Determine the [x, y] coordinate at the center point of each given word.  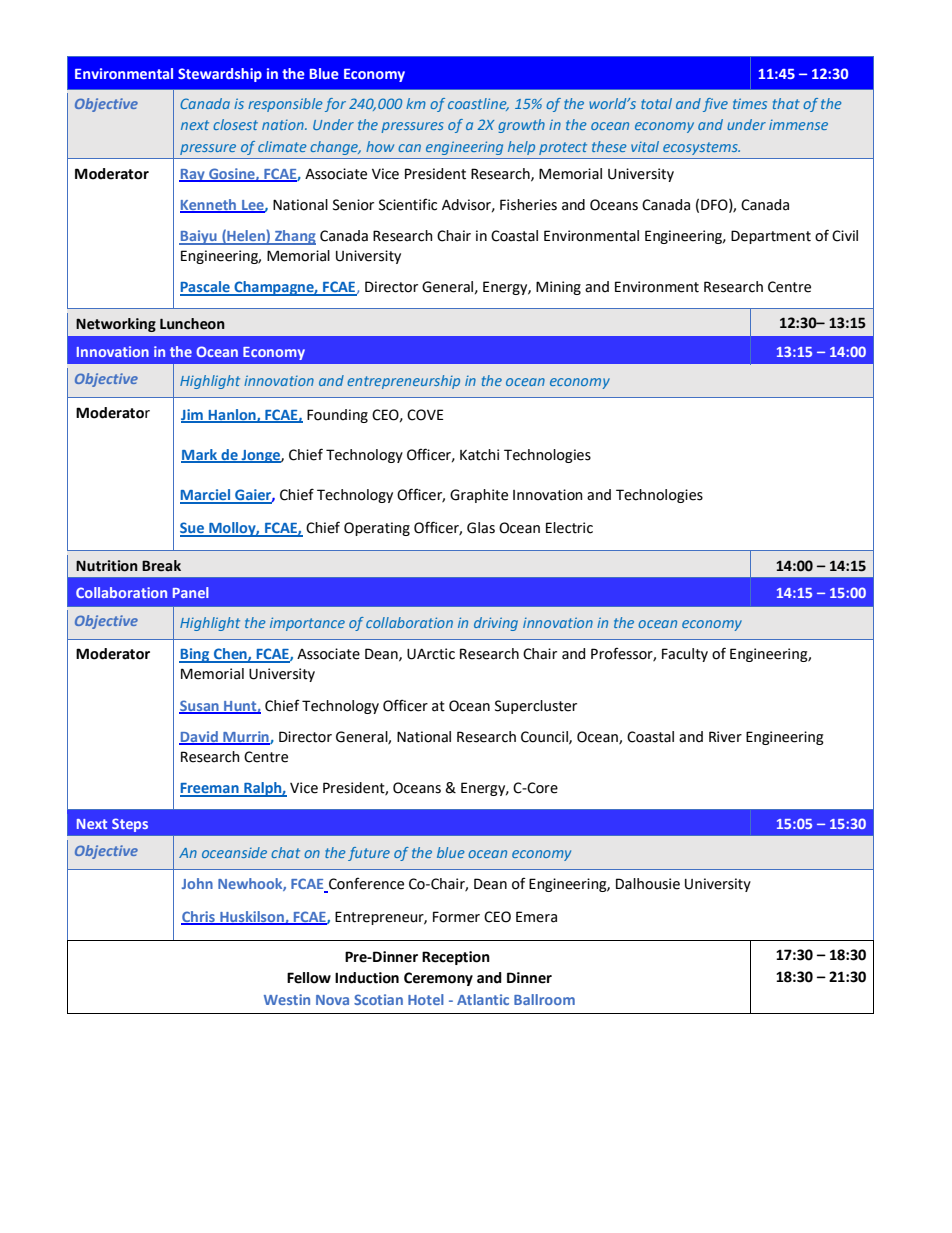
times [750, 103]
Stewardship [220, 75]
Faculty [685, 655]
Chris [199, 918]
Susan [200, 706]
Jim [193, 415]
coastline [478, 104]
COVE [425, 415]
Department [771, 237]
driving [496, 624]
